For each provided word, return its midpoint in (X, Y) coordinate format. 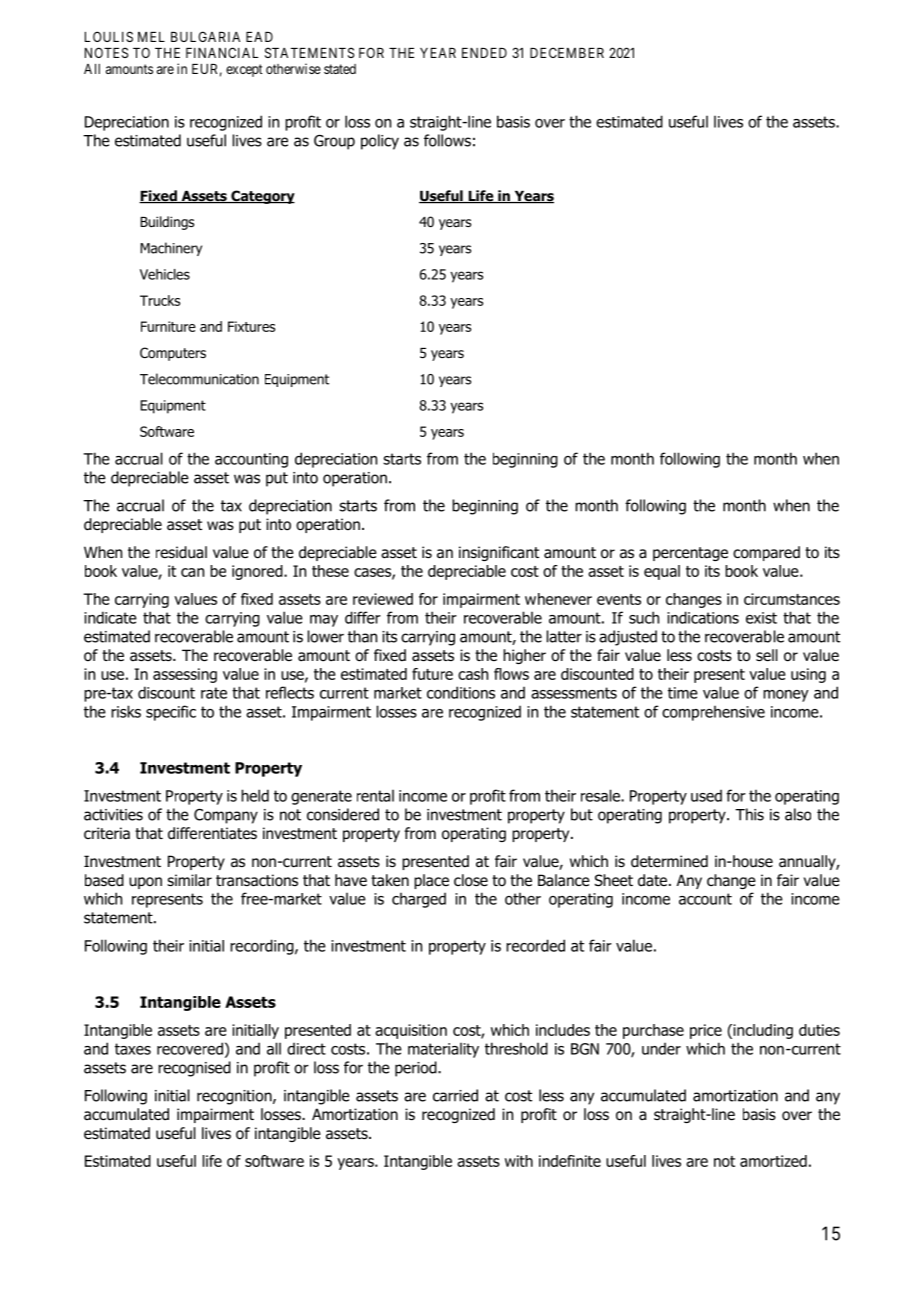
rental (375, 796)
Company (226, 816)
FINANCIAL (222, 52)
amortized (773, 1161)
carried (455, 1095)
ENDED (484, 53)
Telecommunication (199, 379)
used (706, 795)
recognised (194, 1069)
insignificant (499, 553)
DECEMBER (567, 52)
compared (766, 553)
